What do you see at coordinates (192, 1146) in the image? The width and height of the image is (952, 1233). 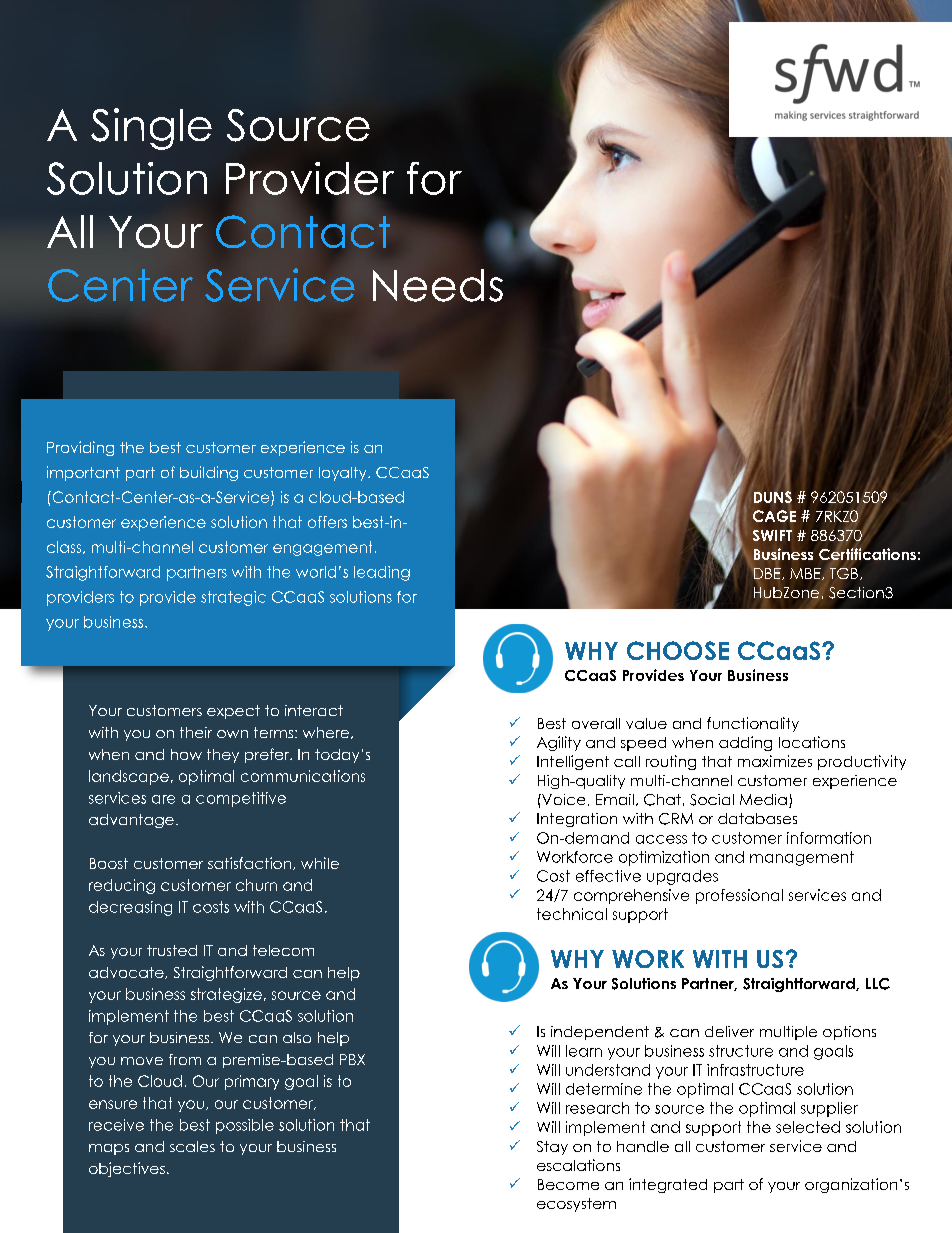 I see `scales` at bounding box center [192, 1146].
